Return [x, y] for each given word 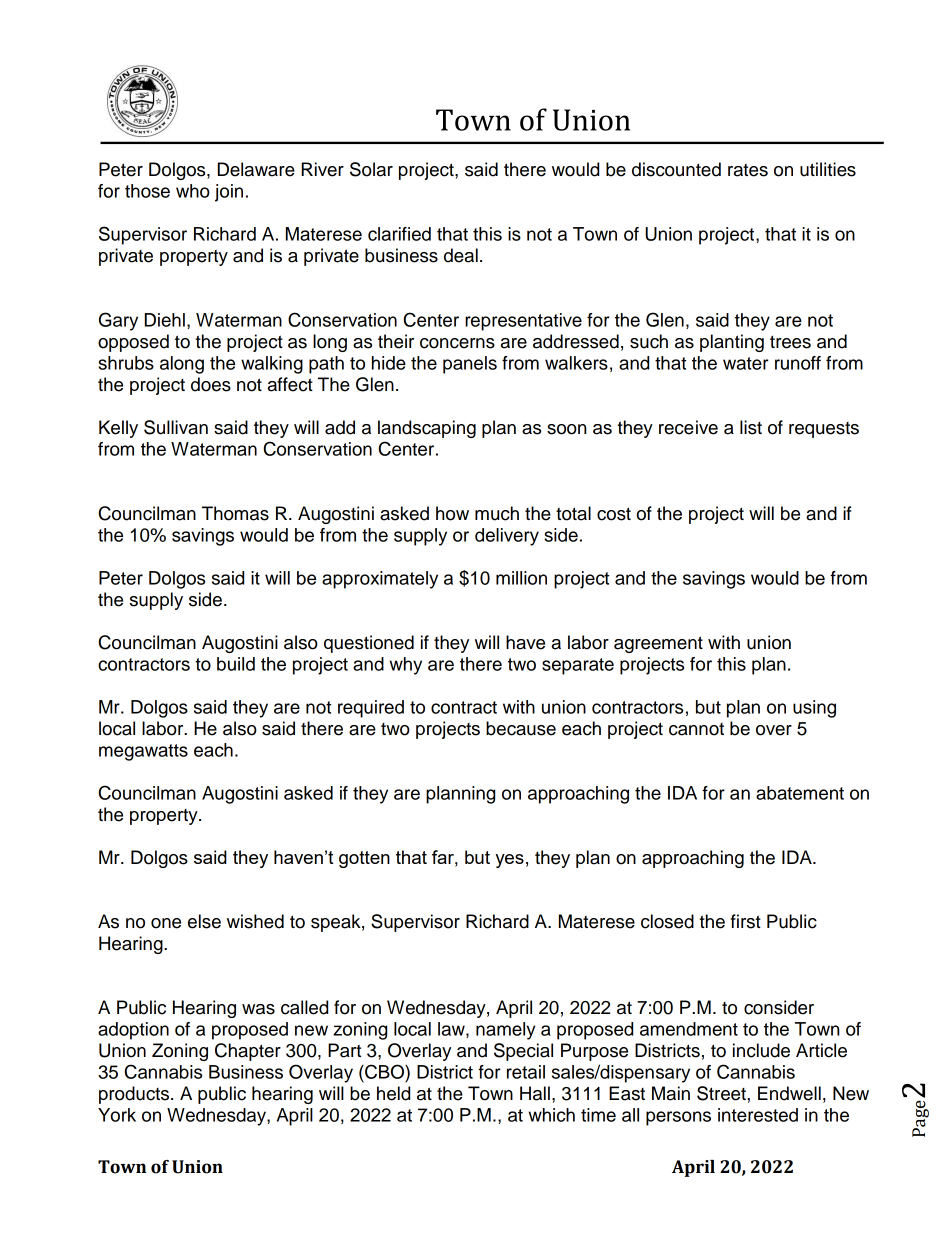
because [521, 728]
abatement [800, 793]
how [452, 513]
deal [461, 255]
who [193, 191]
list [751, 427]
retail [526, 1072]
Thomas [235, 513]
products [135, 1095]
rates [748, 170]
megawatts [143, 752]
